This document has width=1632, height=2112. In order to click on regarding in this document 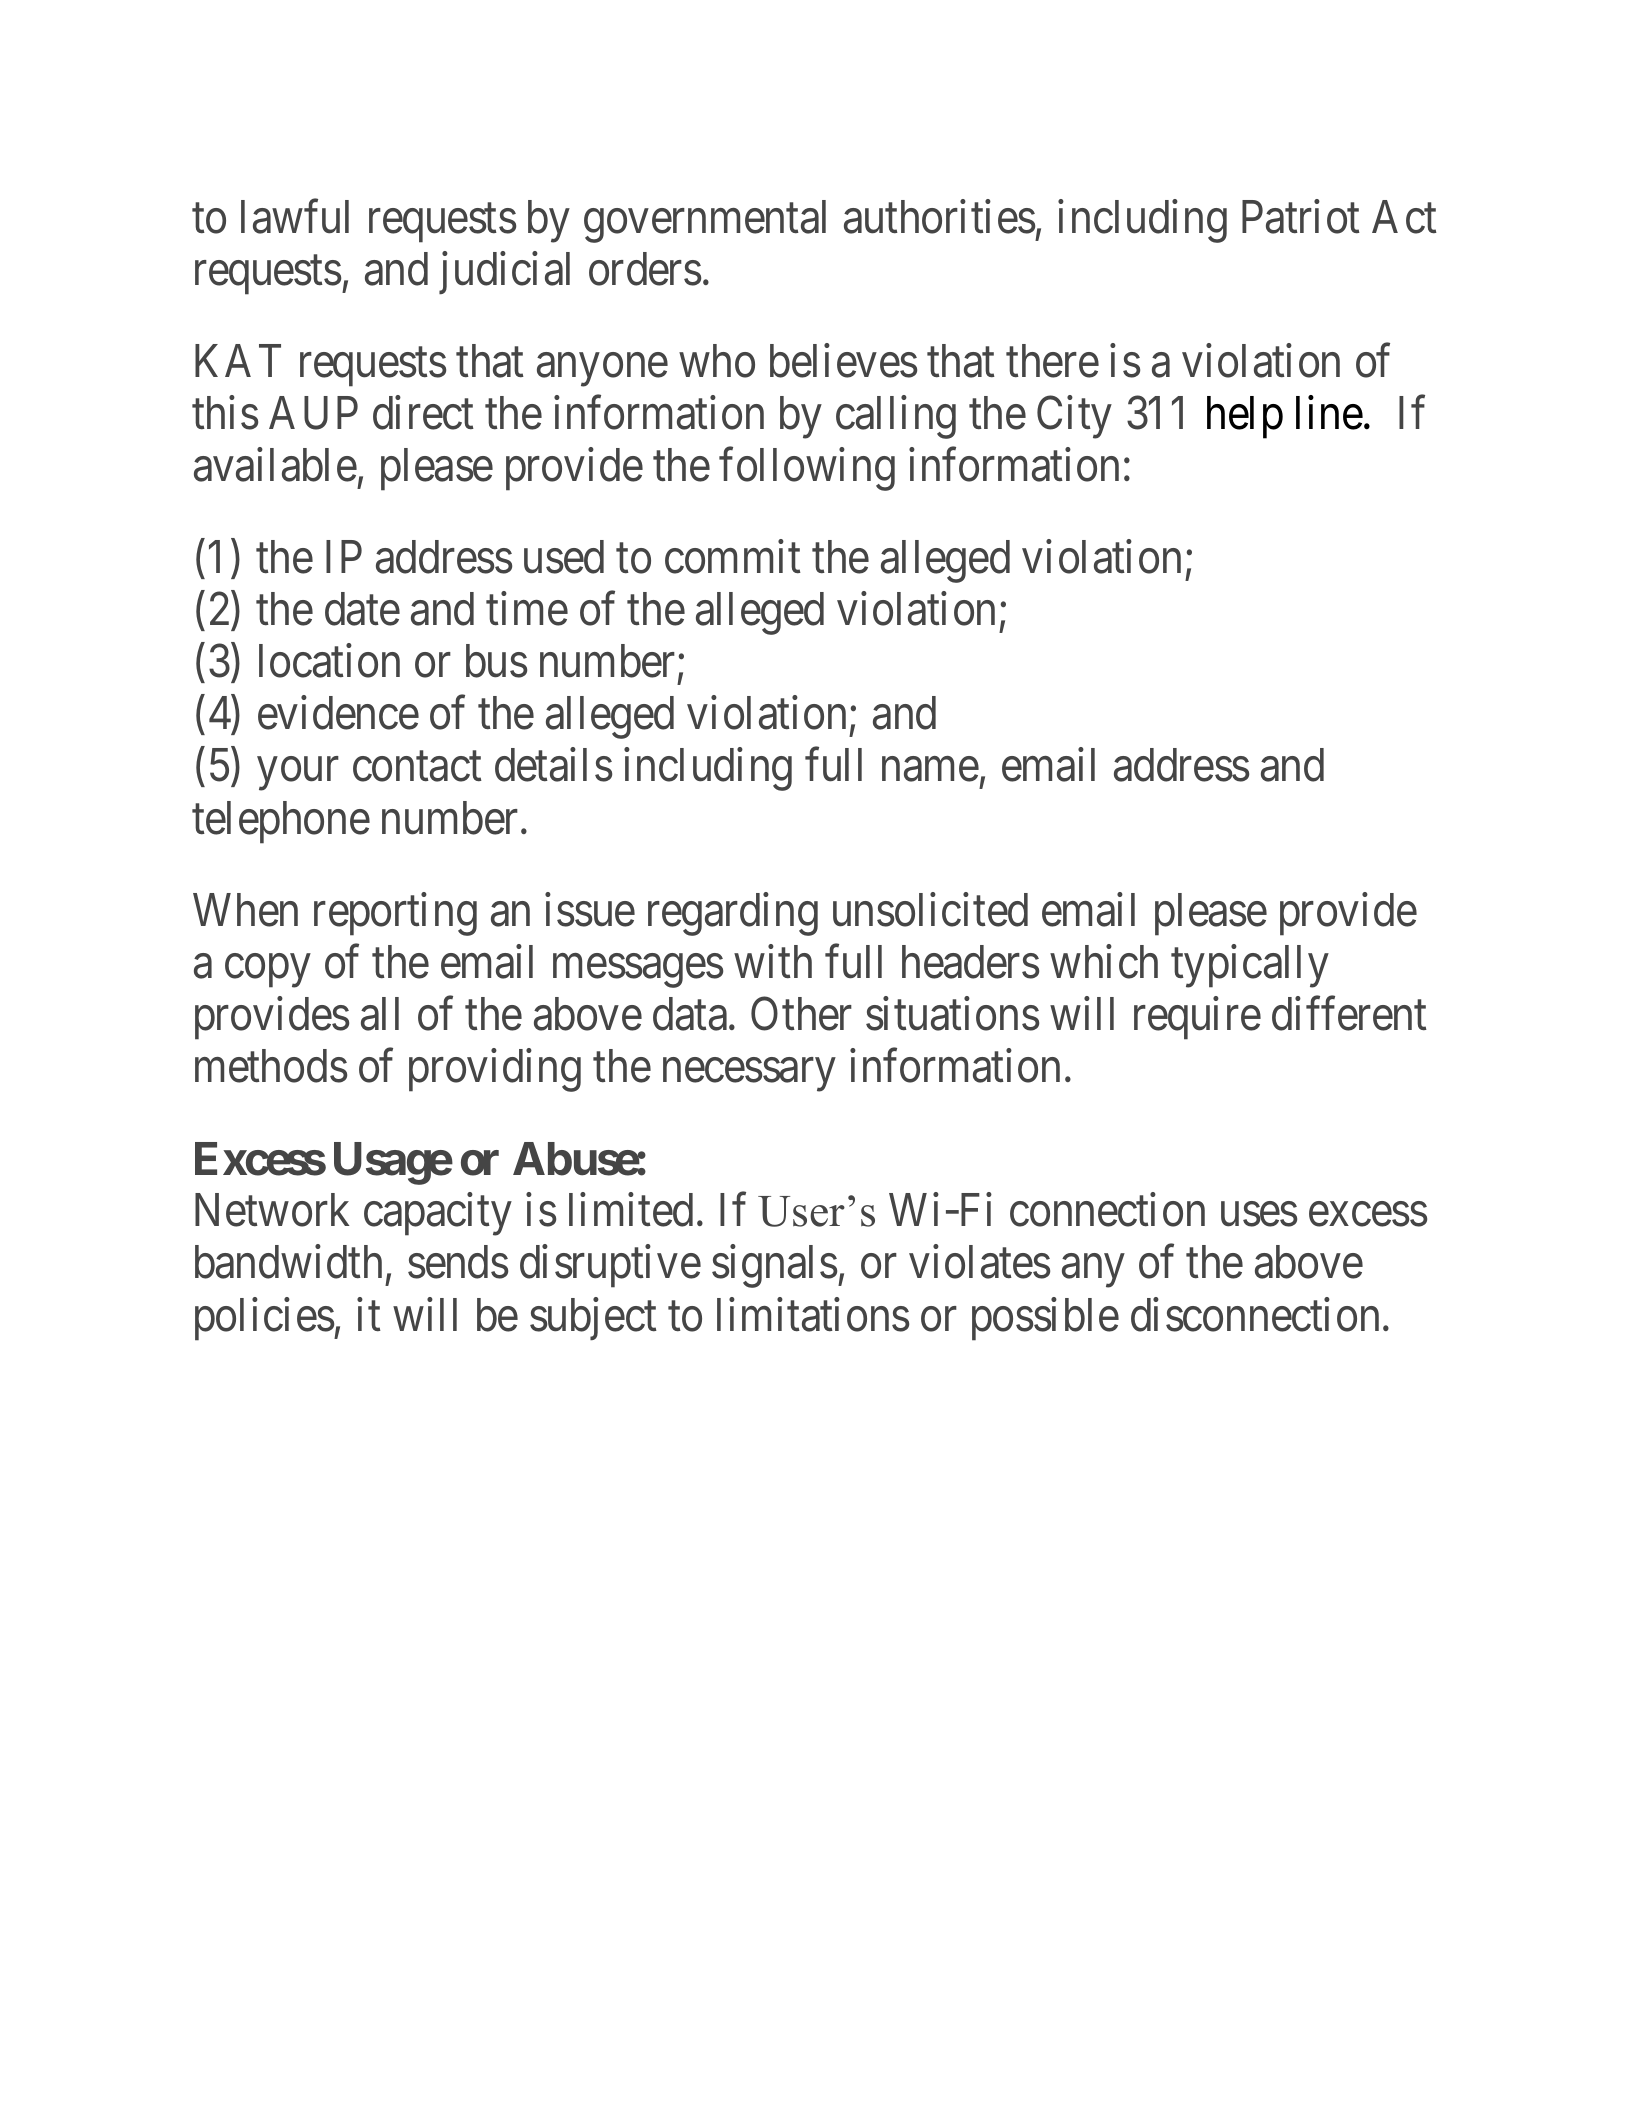, I will do `click(733, 914)`.
